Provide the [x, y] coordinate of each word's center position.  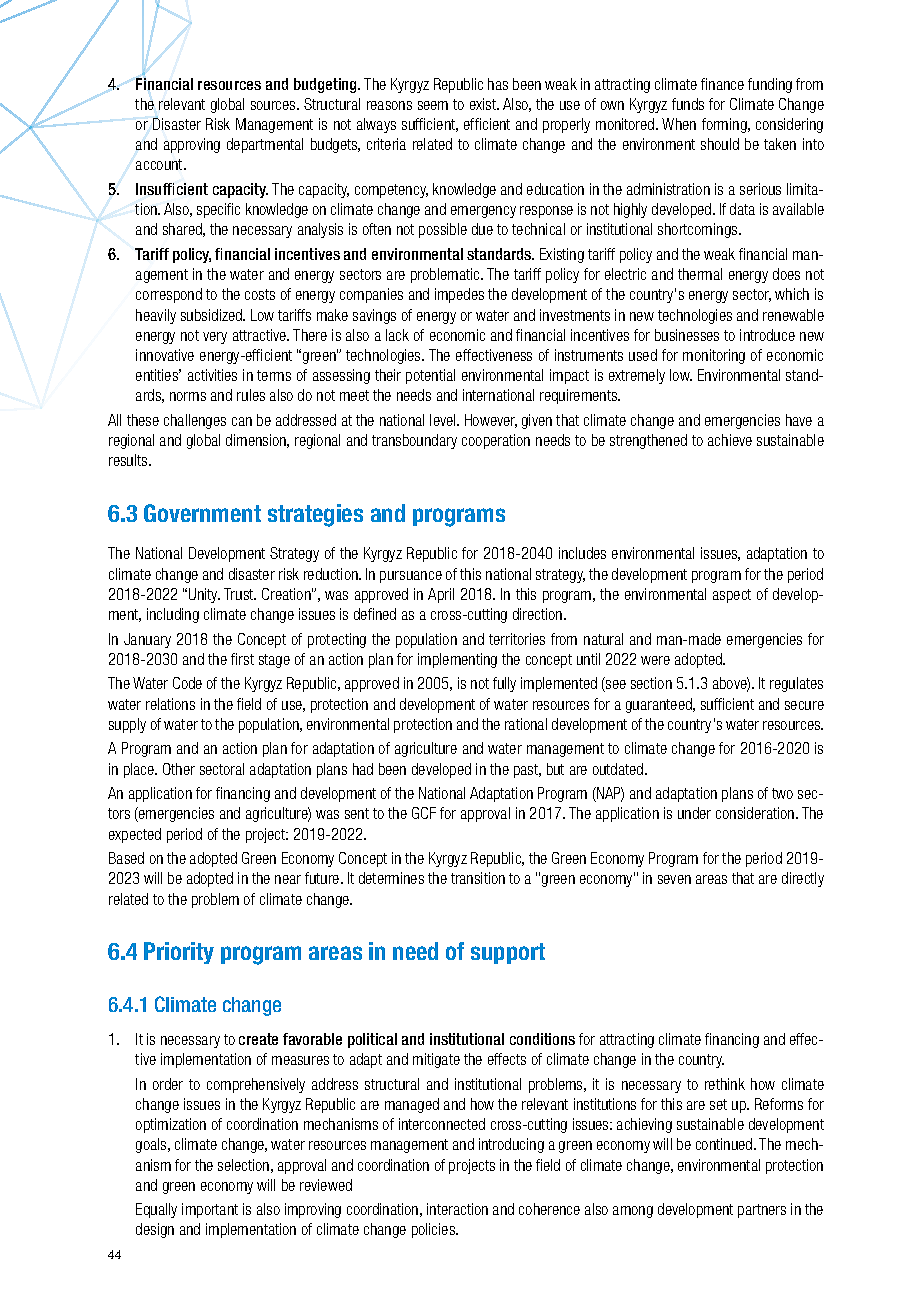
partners [762, 1211]
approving [192, 145]
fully [504, 684]
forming [725, 125]
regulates [796, 684]
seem [433, 105]
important [210, 1210]
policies [434, 1230]
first [242, 659]
